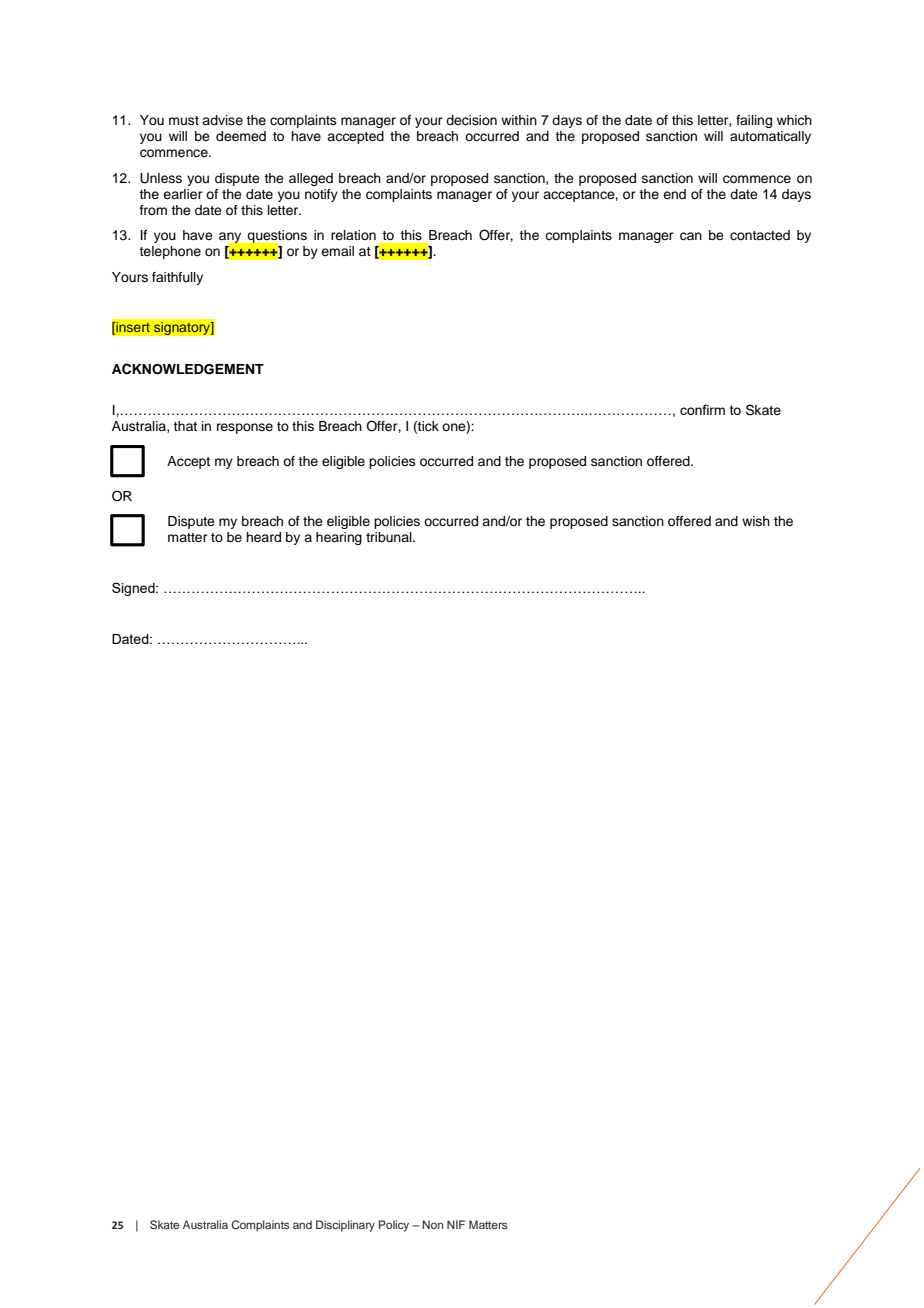  What do you see at coordinates (390, 537) in the screenshot?
I see `tribunal` at bounding box center [390, 537].
